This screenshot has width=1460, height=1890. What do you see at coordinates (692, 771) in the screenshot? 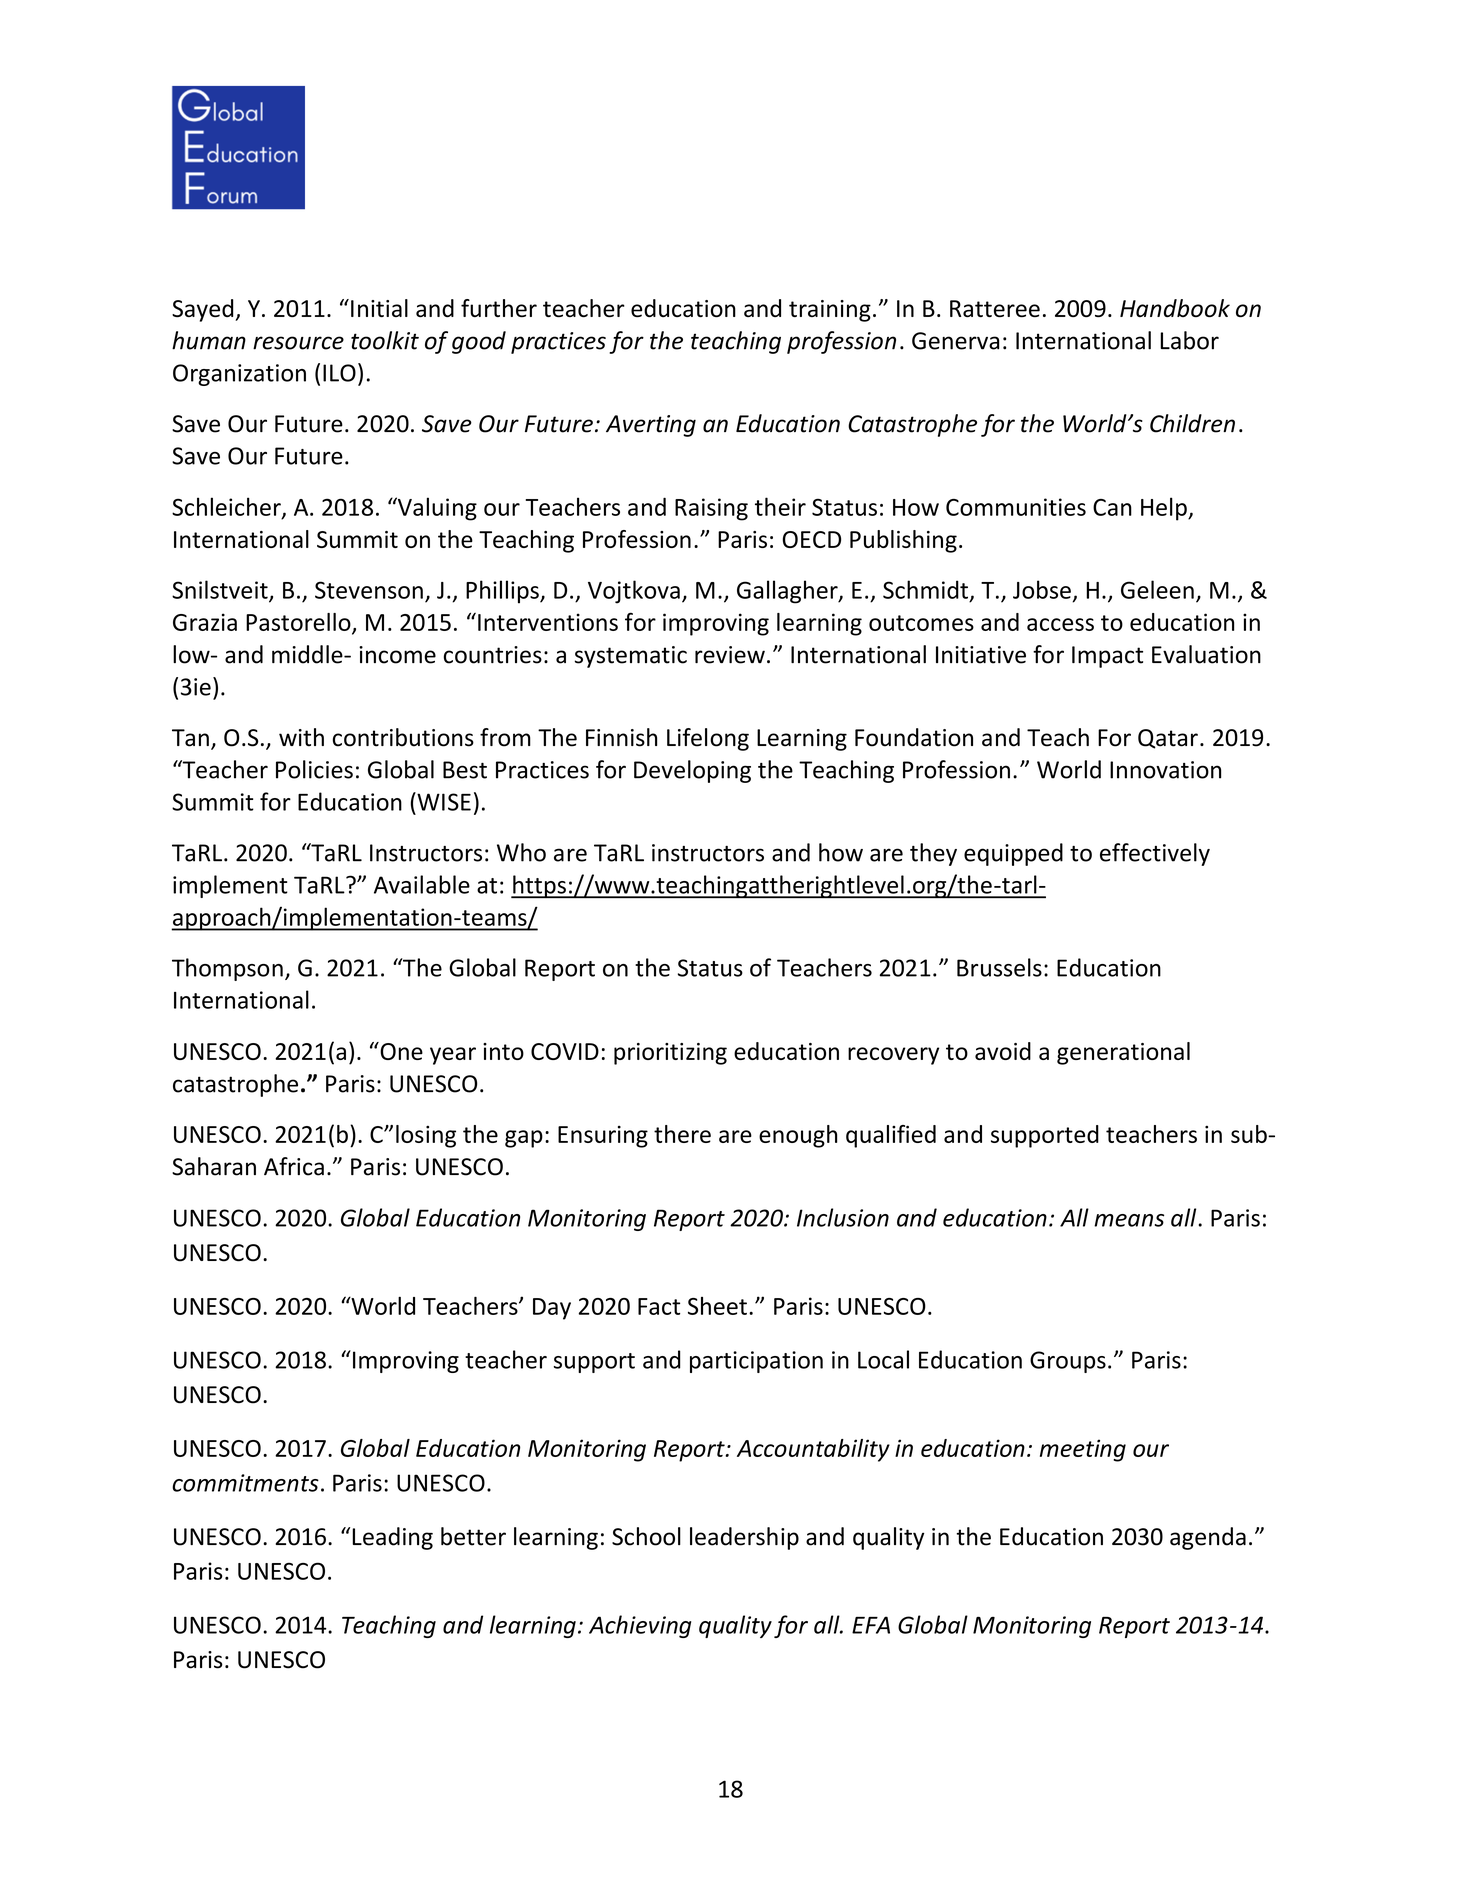
I see `Developing` at bounding box center [692, 771].
